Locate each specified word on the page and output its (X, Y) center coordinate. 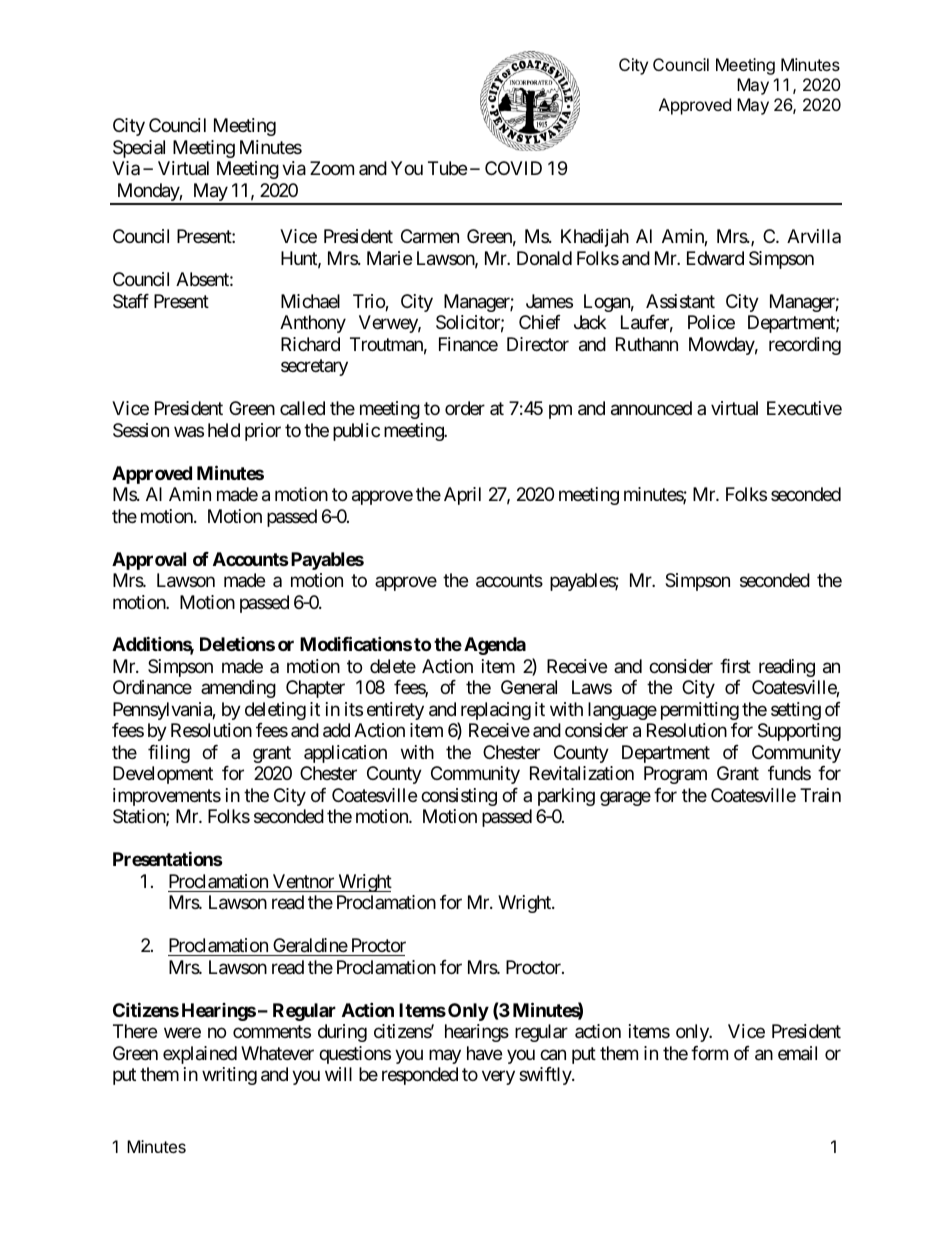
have (484, 1053)
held (224, 430)
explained (200, 1055)
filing (169, 754)
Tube (447, 168)
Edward (715, 258)
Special (139, 149)
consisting (459, 797)
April (462, 496)
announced (651, 408)
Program (675, 775)
